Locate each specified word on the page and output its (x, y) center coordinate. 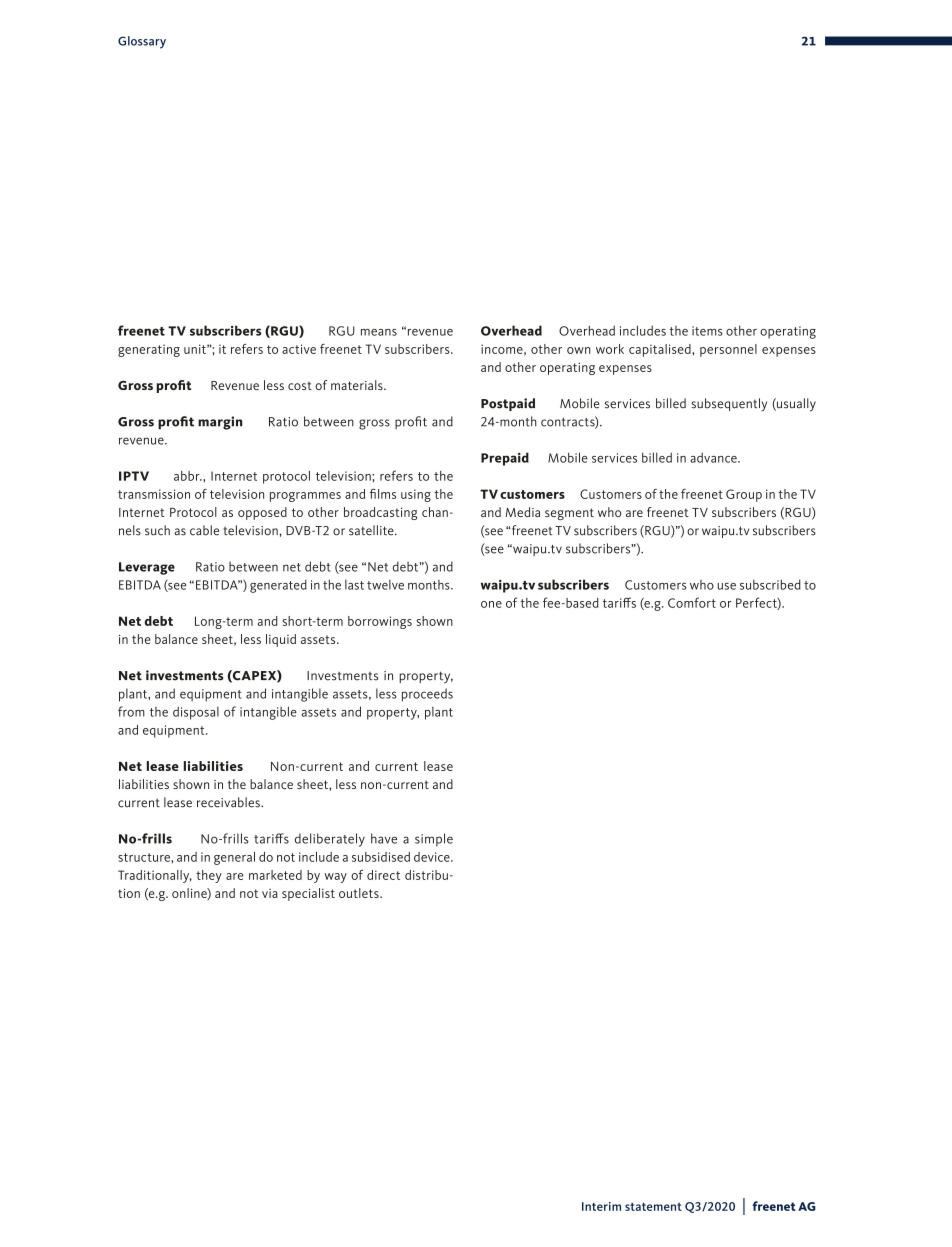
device (433, 857)
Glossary (142, 42)
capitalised (660, 350)
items (707, 331)
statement (653, 1207)
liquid (281, 640)
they (209, 876)
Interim (601, 1206)
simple (434, 840)
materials (358, 385)
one (491, 604)
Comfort (692, 602)
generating (149, 350)
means (379, 332)
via (270, 893)
